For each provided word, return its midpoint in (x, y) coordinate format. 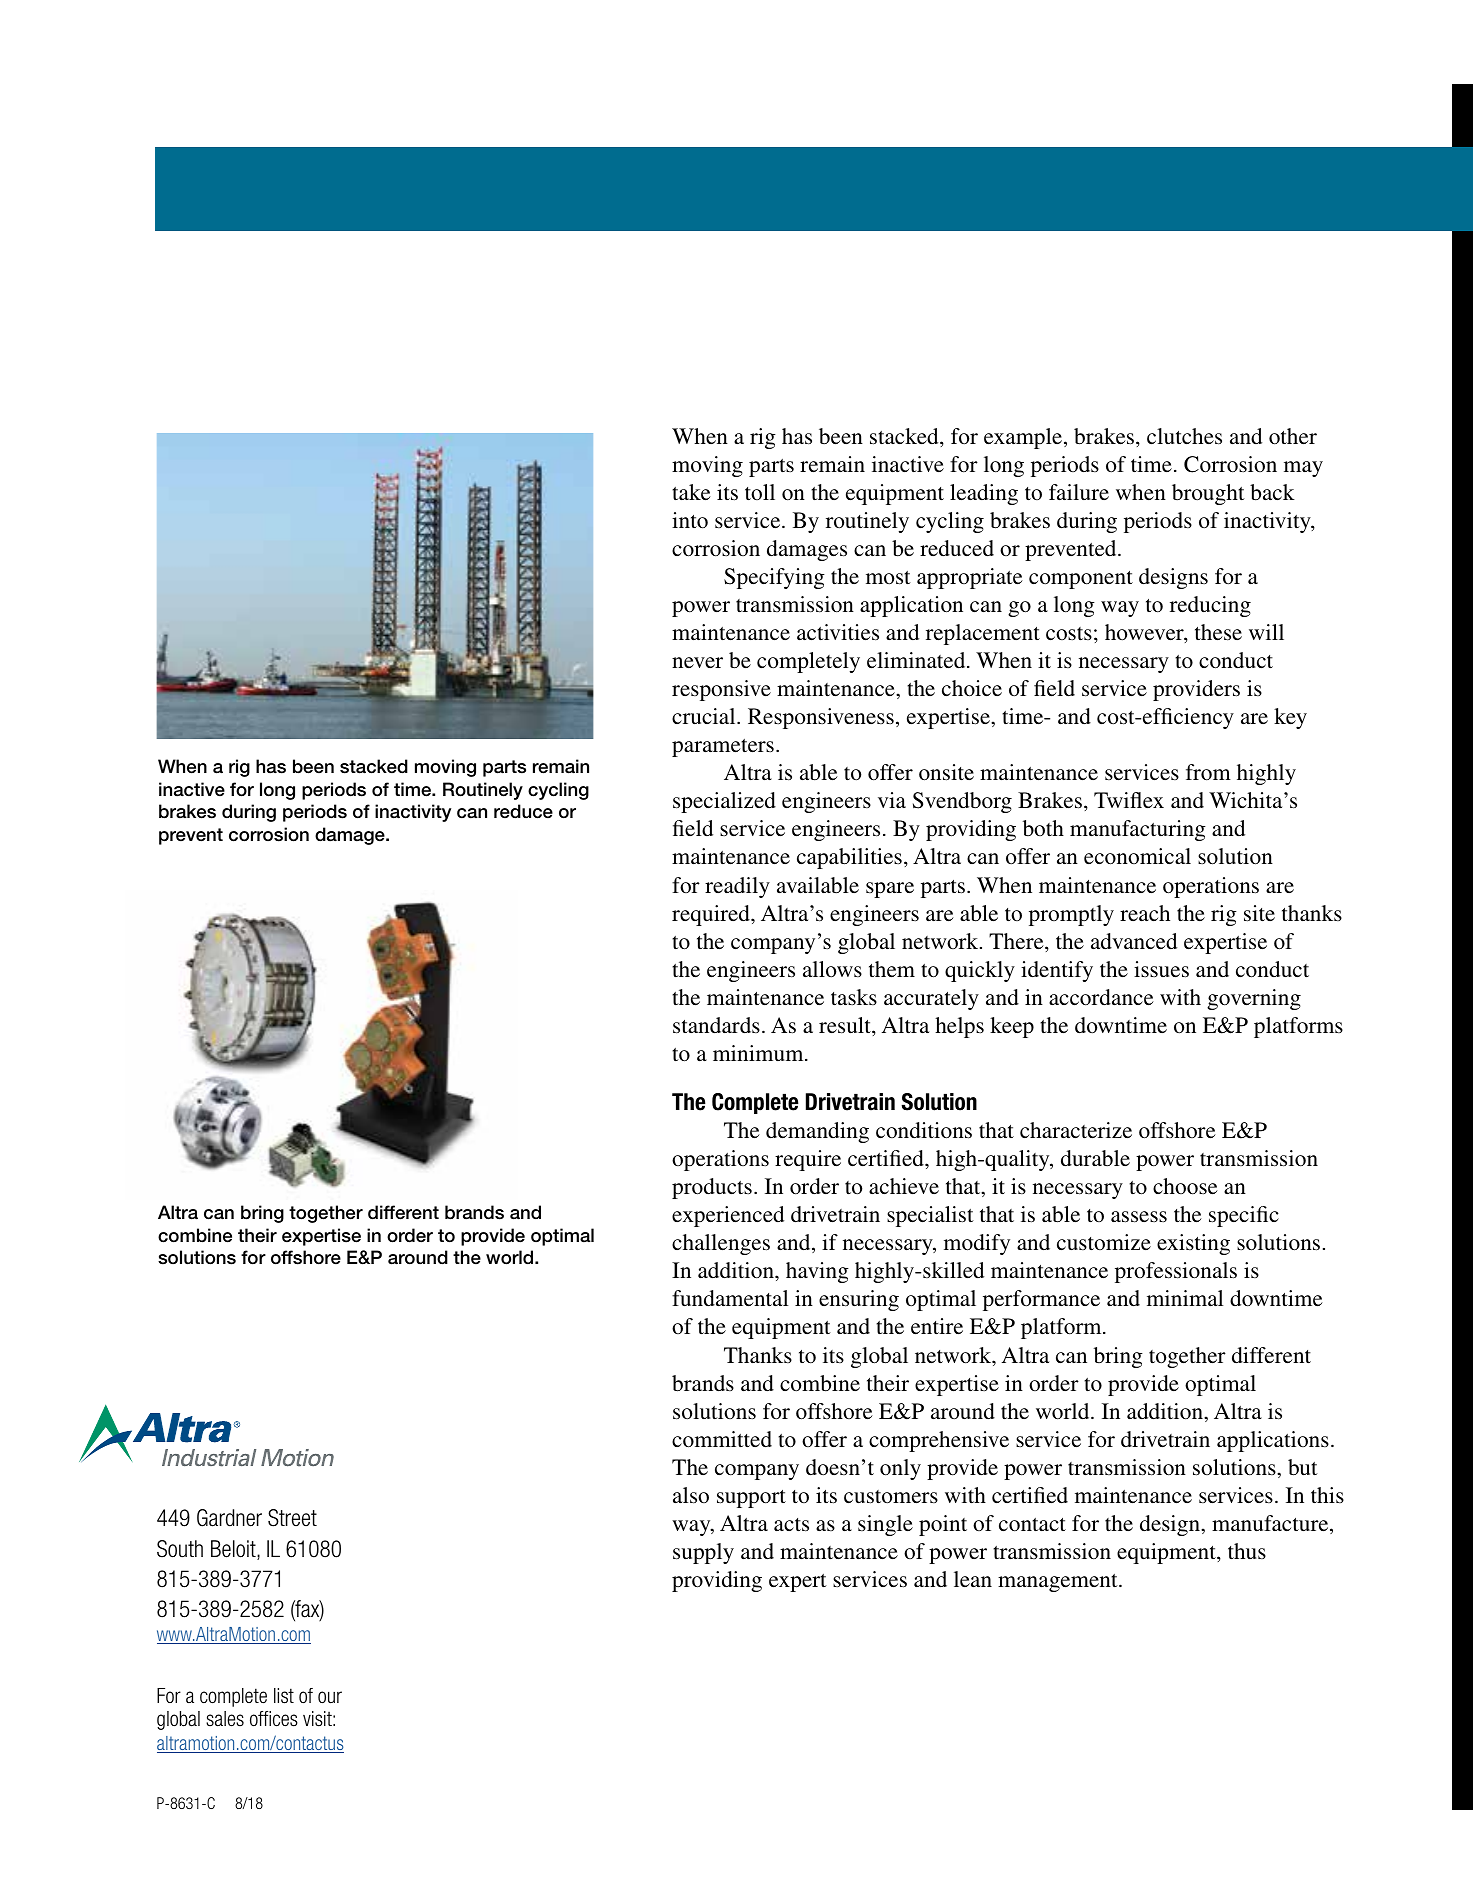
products (712, 1188)
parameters (723, 748)
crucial (705, 716)
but (1303, 1467)
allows (832, 969)
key (1290, 718)
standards (716, 1025)
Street (292, 1518)
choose (1185, 1186)
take (691, 492)
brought (1208, 494)
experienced (728, 1216)
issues (1161, 969)
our (330, 1697)
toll (760, 492)
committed (722, 1439)
